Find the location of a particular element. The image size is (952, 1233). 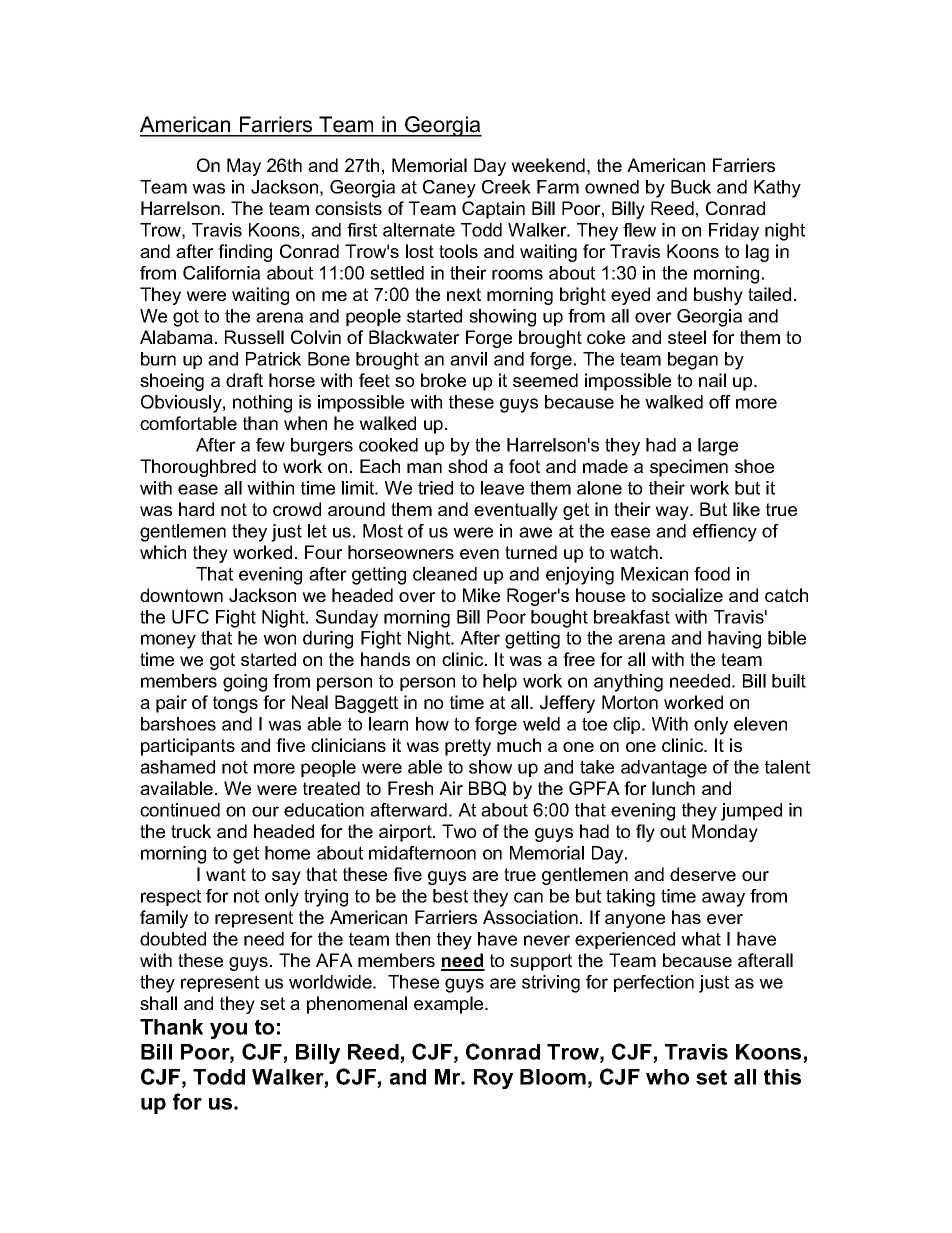

Mike is located at coordinates (481, 595).
